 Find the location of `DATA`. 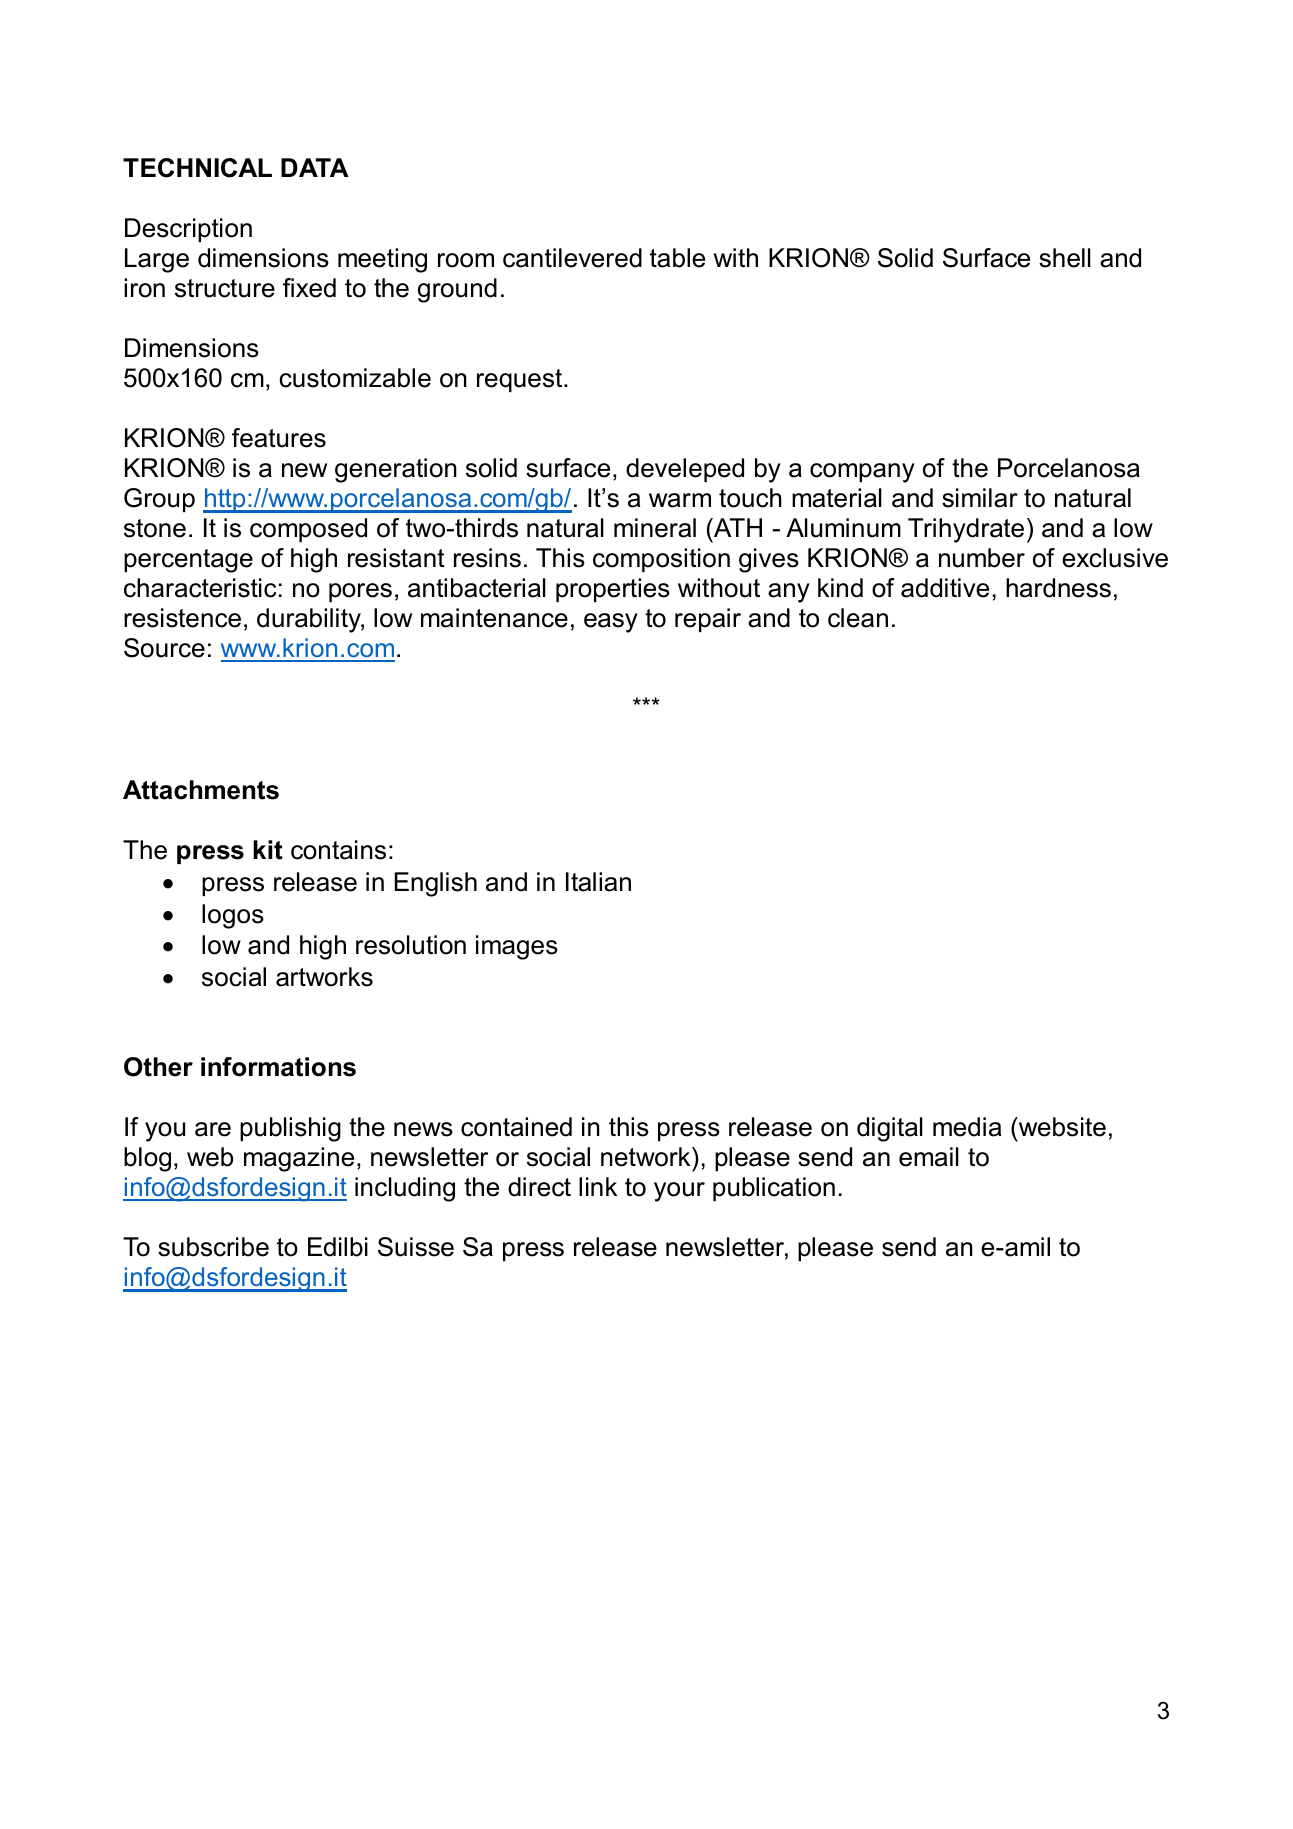

DATA is located at coordinates (315, 167).
